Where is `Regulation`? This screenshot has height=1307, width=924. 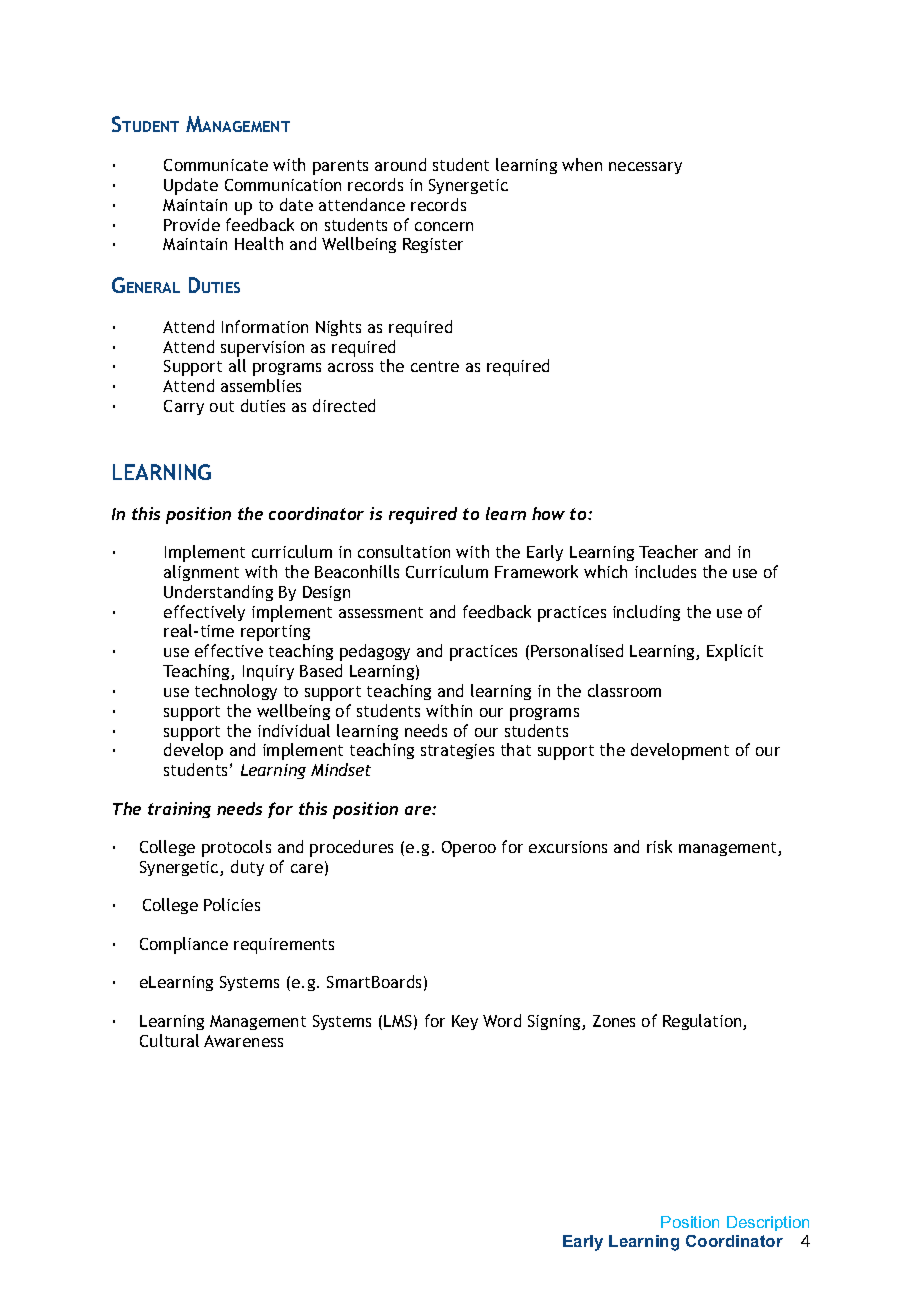 Regulation is located at coordinates (703, 1022).
